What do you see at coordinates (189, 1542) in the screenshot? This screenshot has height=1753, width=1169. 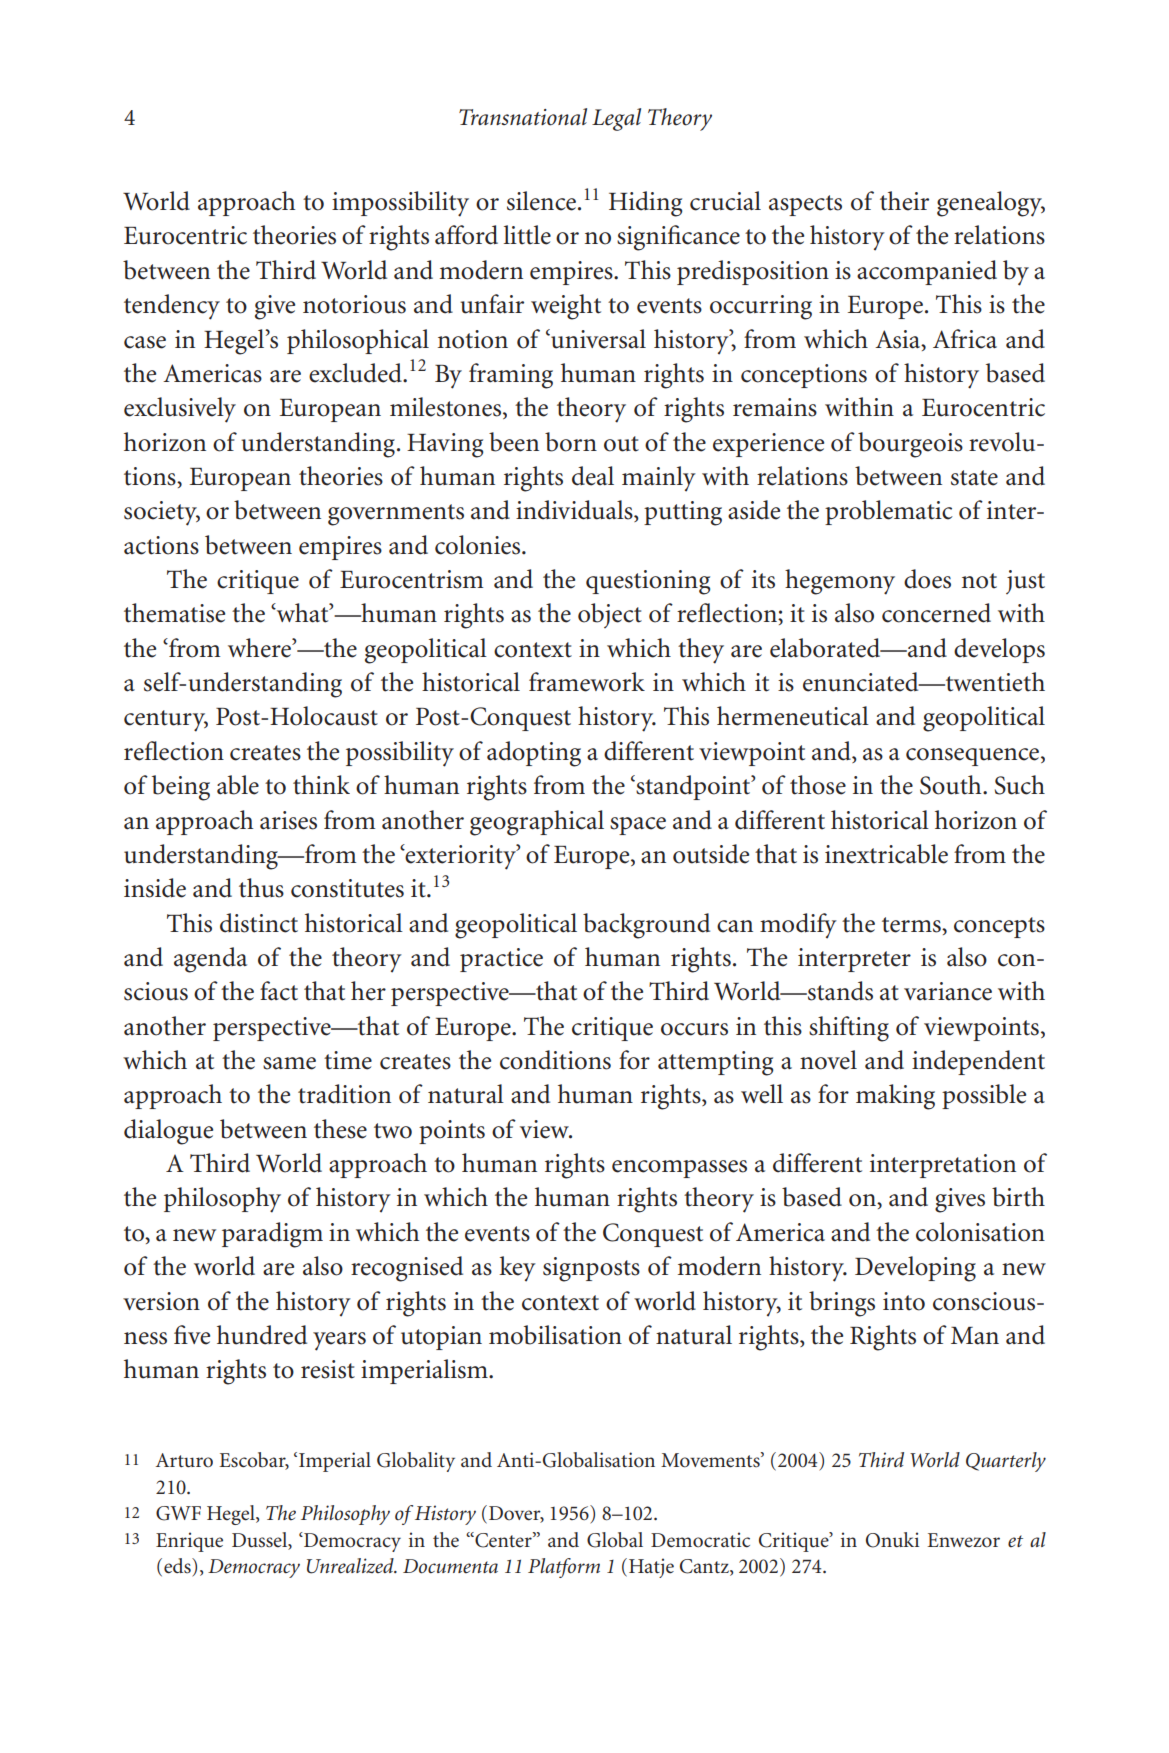 I see `Enrique` at bounding box center [189, 1542].
